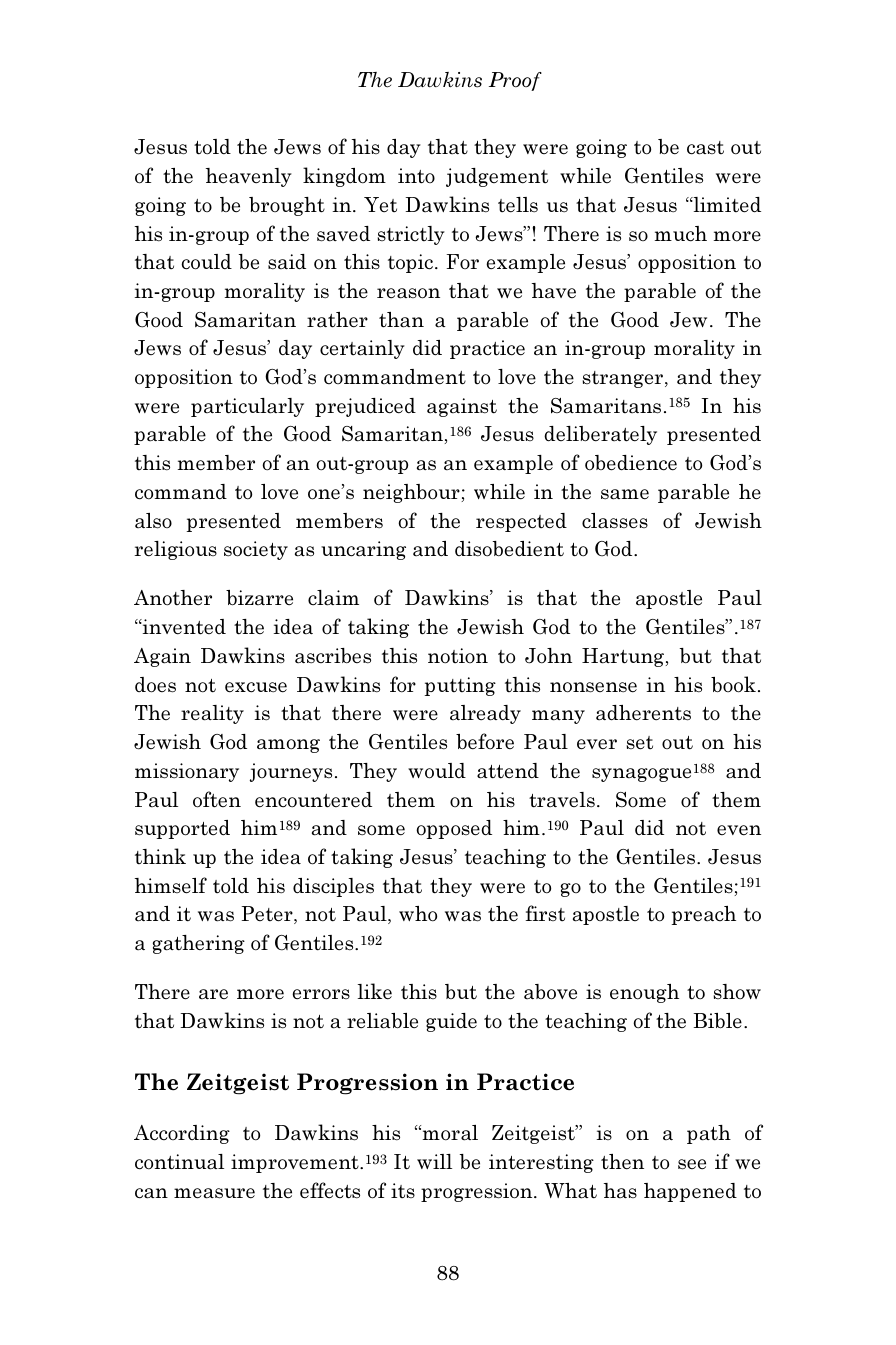 Image resolution: width=896 pixels, height=1345 pixels. Describe the element at coordinates (247, 407) in the screenshot. I see `particularly` at that location.
